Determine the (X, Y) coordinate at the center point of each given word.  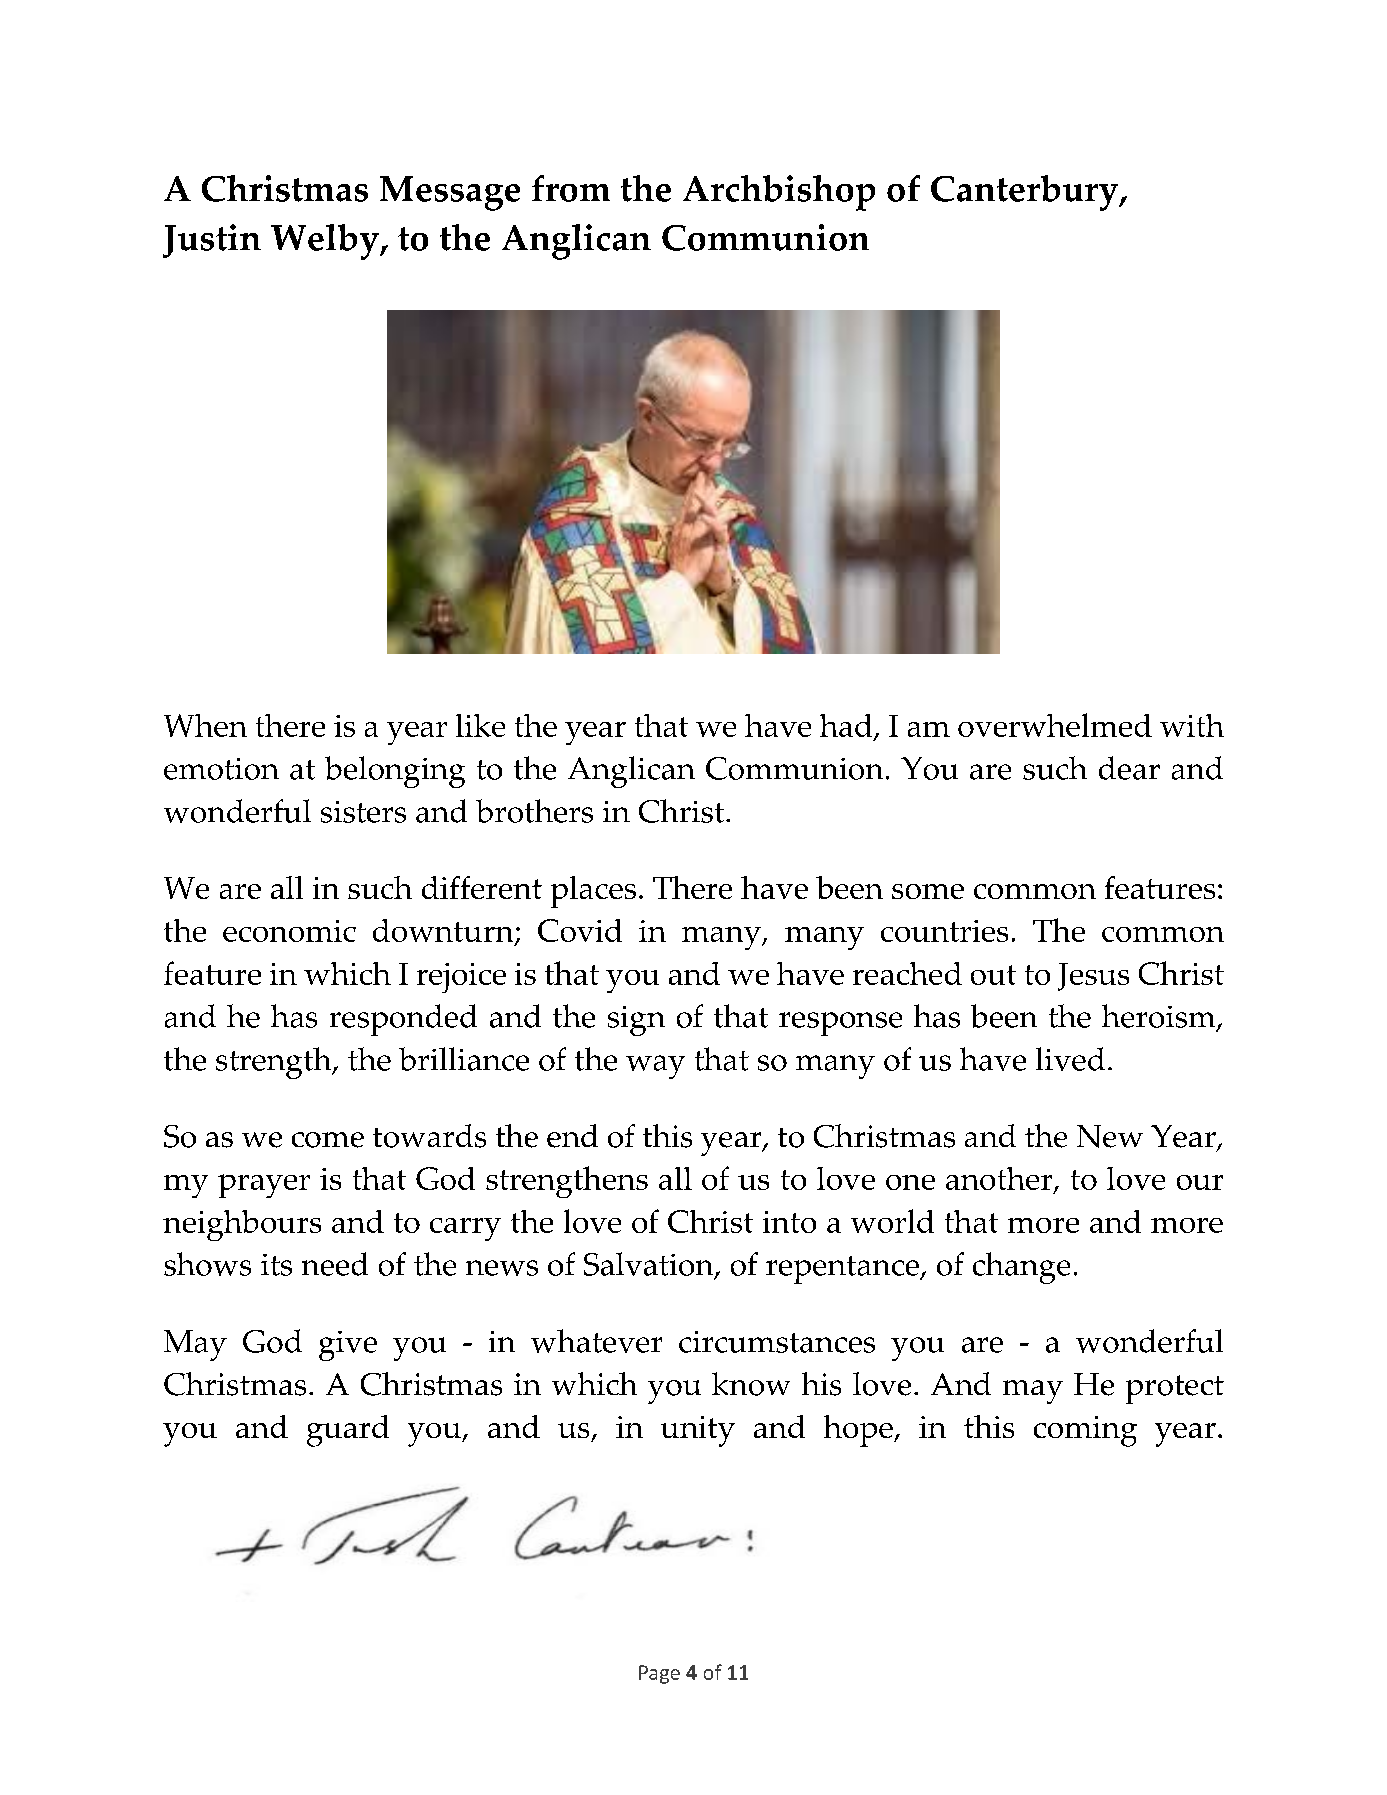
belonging (395, 772)
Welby (326, 242)
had (847, 727)
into (789, 1222)
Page (659, 1674)
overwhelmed (1055, 725)
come (328, 1140)
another (1000, 1180)
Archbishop (779, 193)
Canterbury (1026, 193)
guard (348, 1431)
